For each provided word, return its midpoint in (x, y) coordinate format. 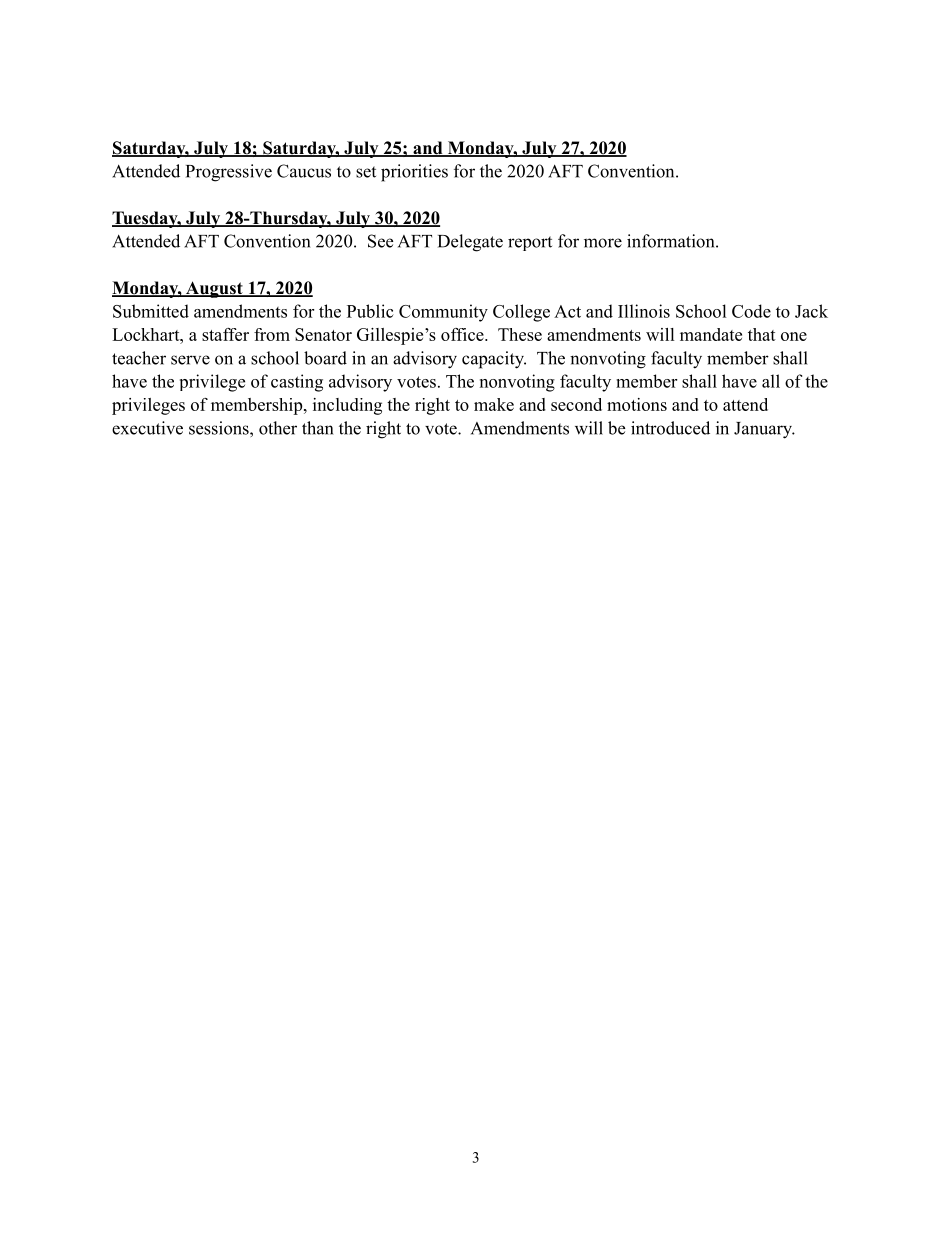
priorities (414, 173)
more (603, 243)
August (214, 289)
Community (443, 313)
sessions (220, 428)
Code (751, 311)
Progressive (229, 173)
